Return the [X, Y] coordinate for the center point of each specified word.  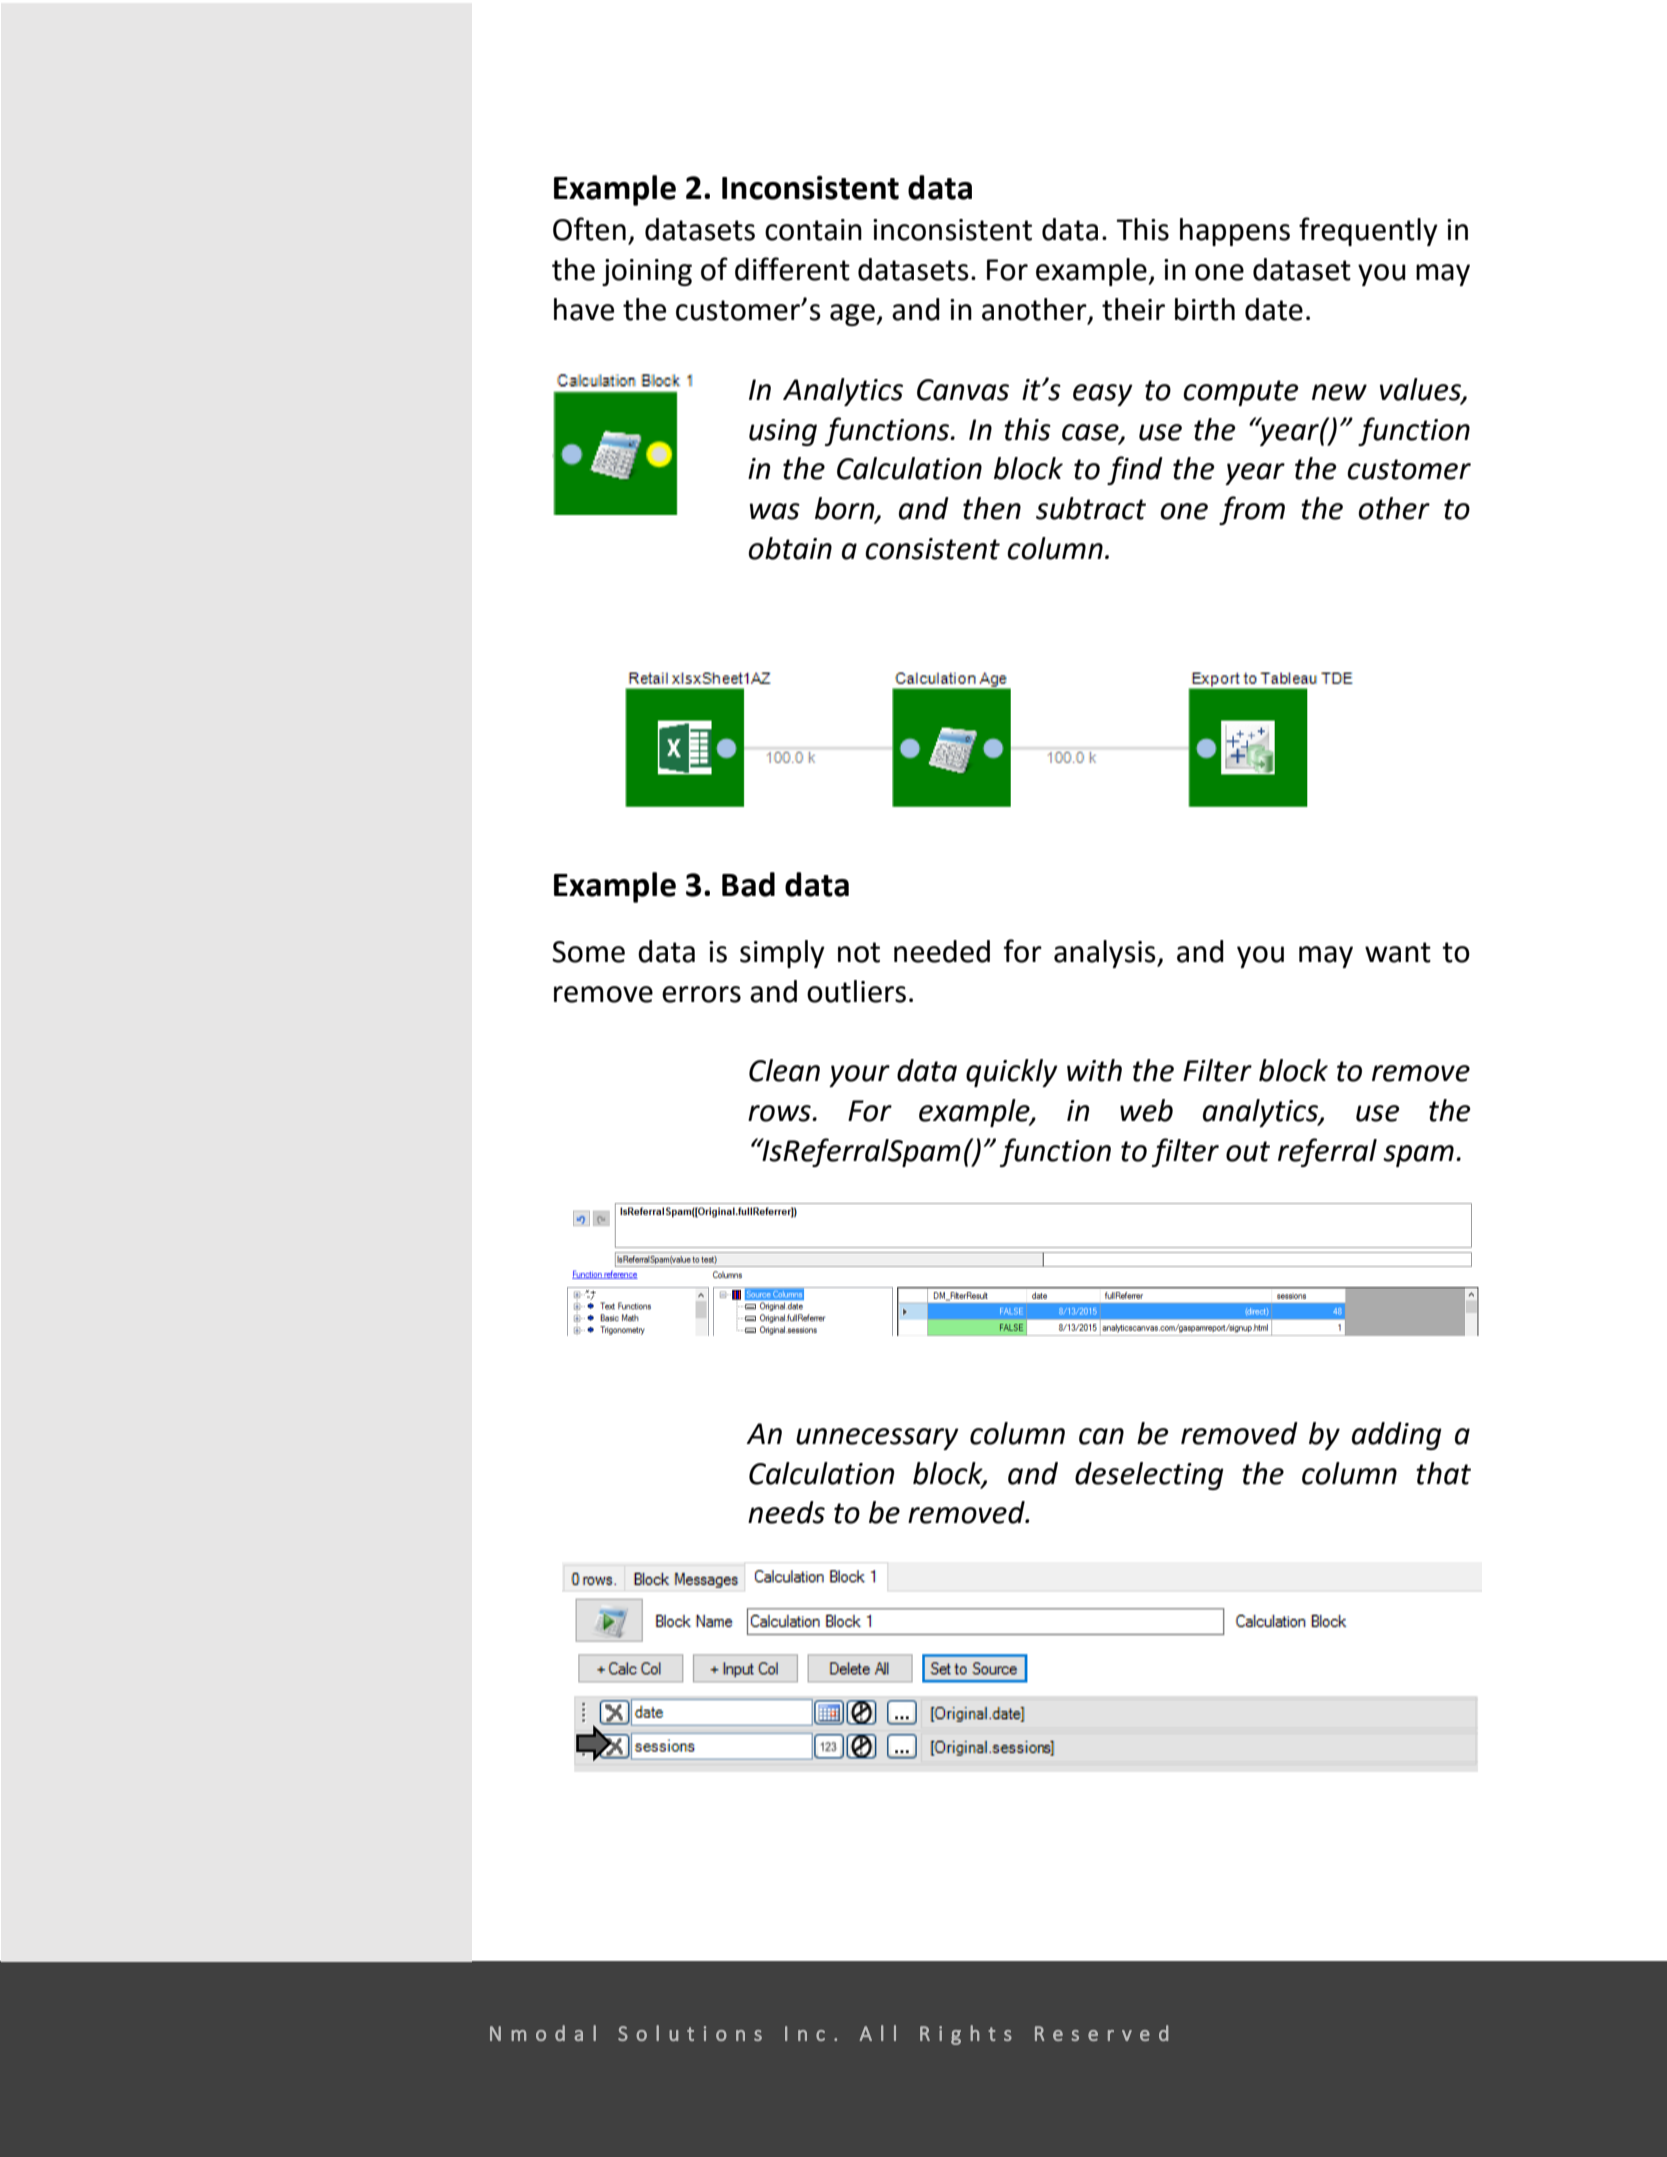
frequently [1368, 231]
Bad [748, 884]
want [1398, 952]
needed [942, 951]
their [1133, 309]
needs [786, 1512]
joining [647, 272]
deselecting [1149, 1476]
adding [1397, 1436]
